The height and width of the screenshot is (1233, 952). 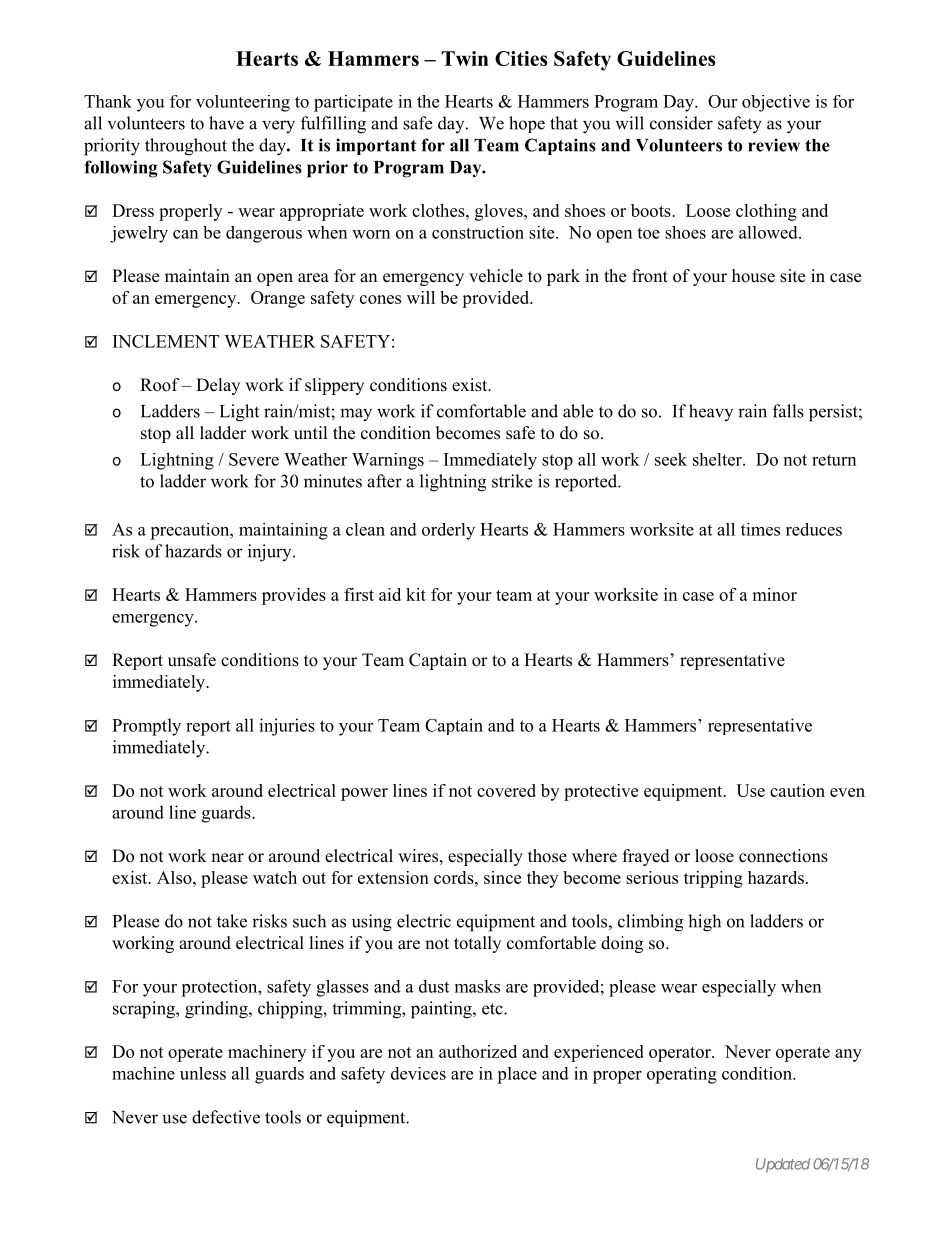 What do you see at coordinates (294, 596) in the screenshot?
I see `provides` at bounding box center [294, 596].
